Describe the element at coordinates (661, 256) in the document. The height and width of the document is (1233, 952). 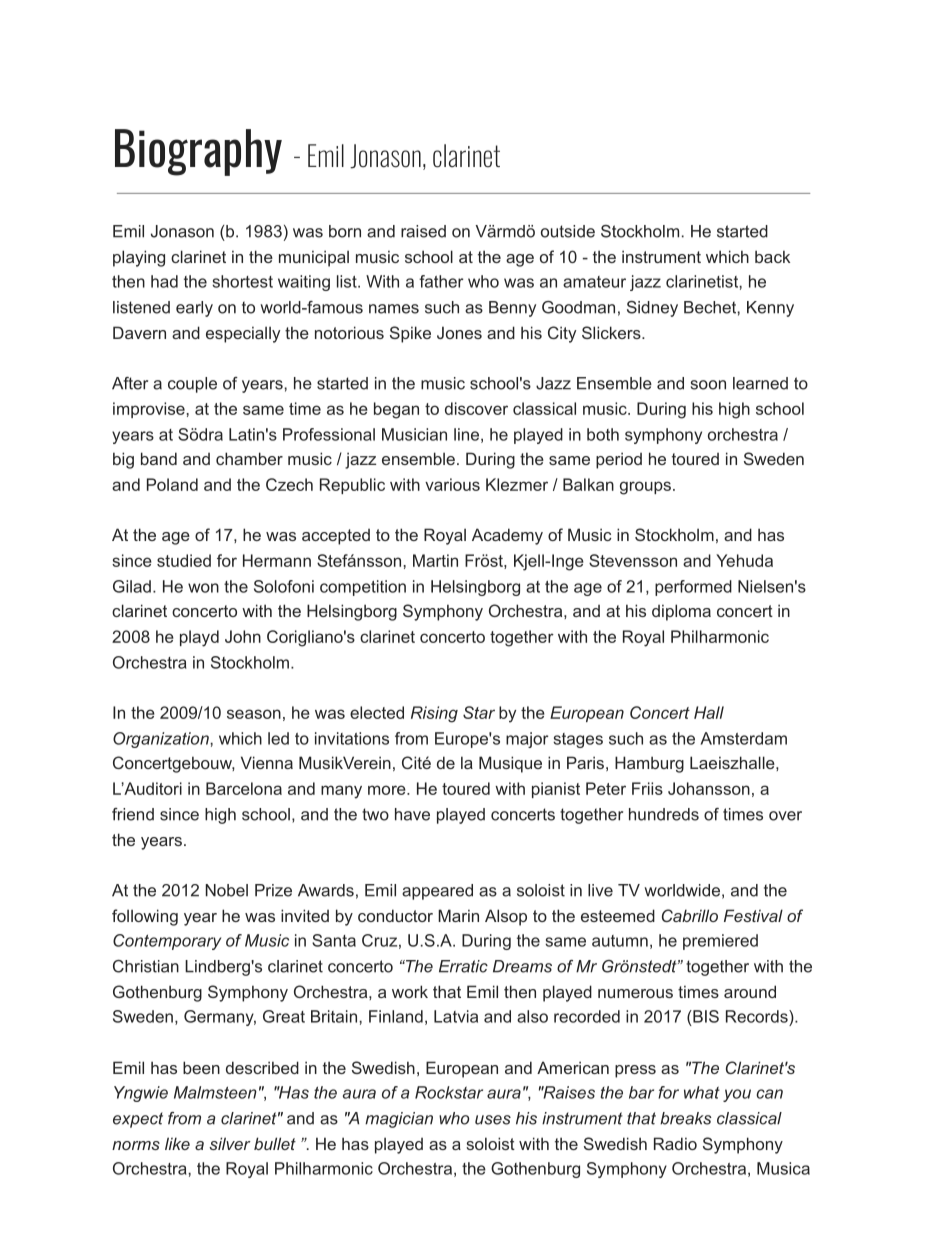
I see `instrument` at that location.
